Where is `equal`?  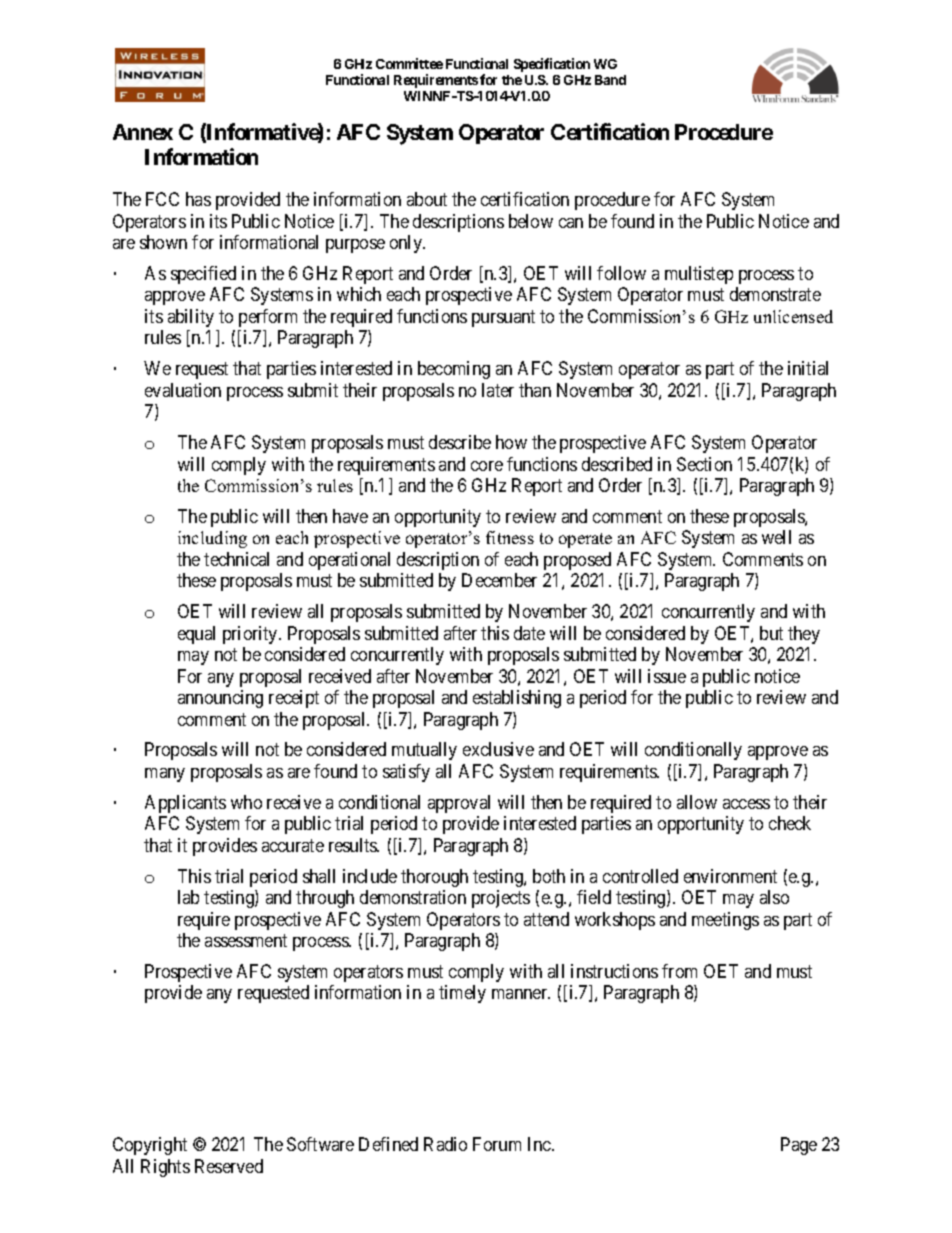
equal is located at coordinates (196, 635).
